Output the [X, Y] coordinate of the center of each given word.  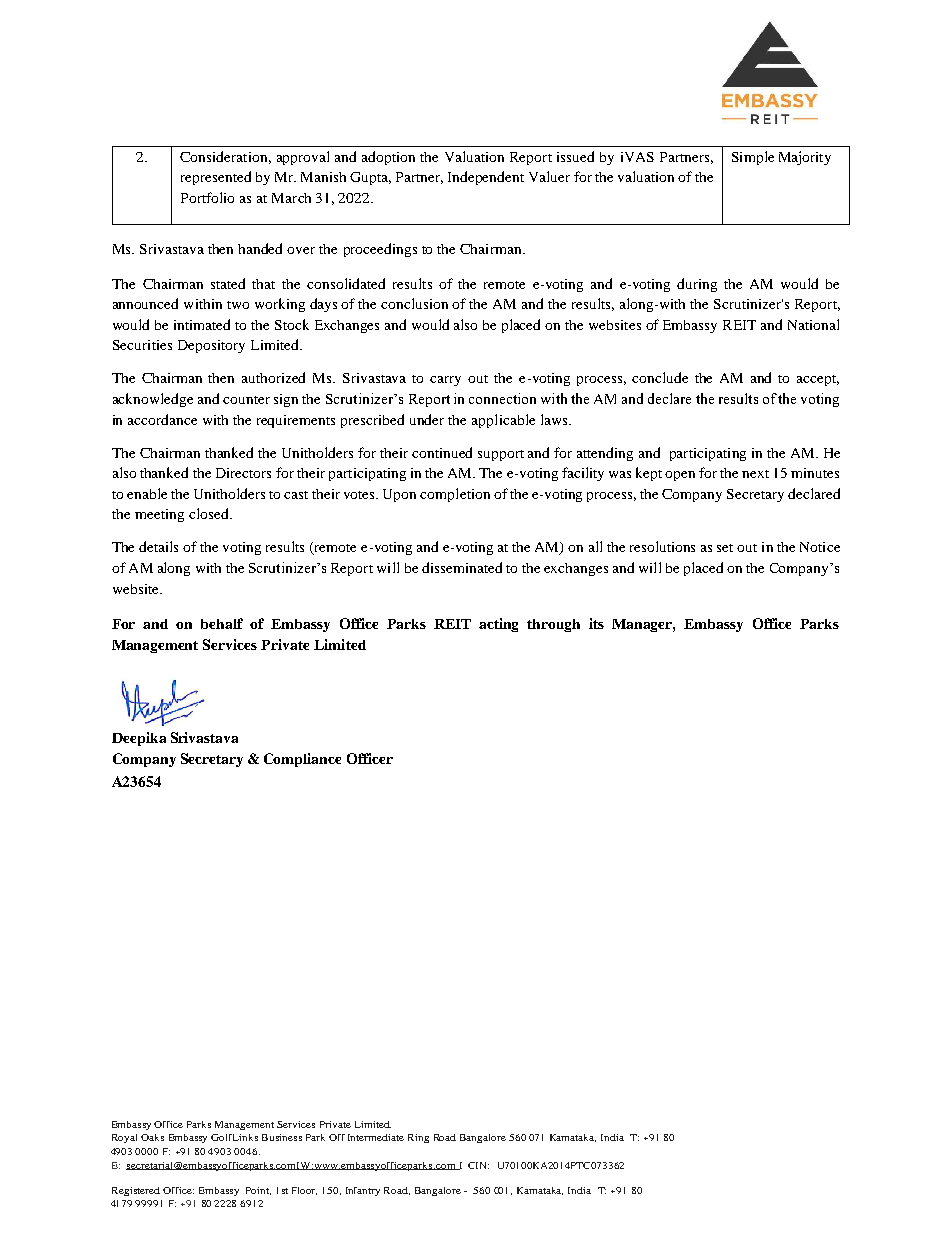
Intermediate [376, 1137]
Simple [753, 158]
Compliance [302, 760]
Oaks [152, 1137]
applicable [503, 421]
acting [498, 625]
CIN [478, 1165]
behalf [222, 623]
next [755, 474]
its [596, 623]
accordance [162, 419]
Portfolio [207, 197]
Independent [486, 178]
